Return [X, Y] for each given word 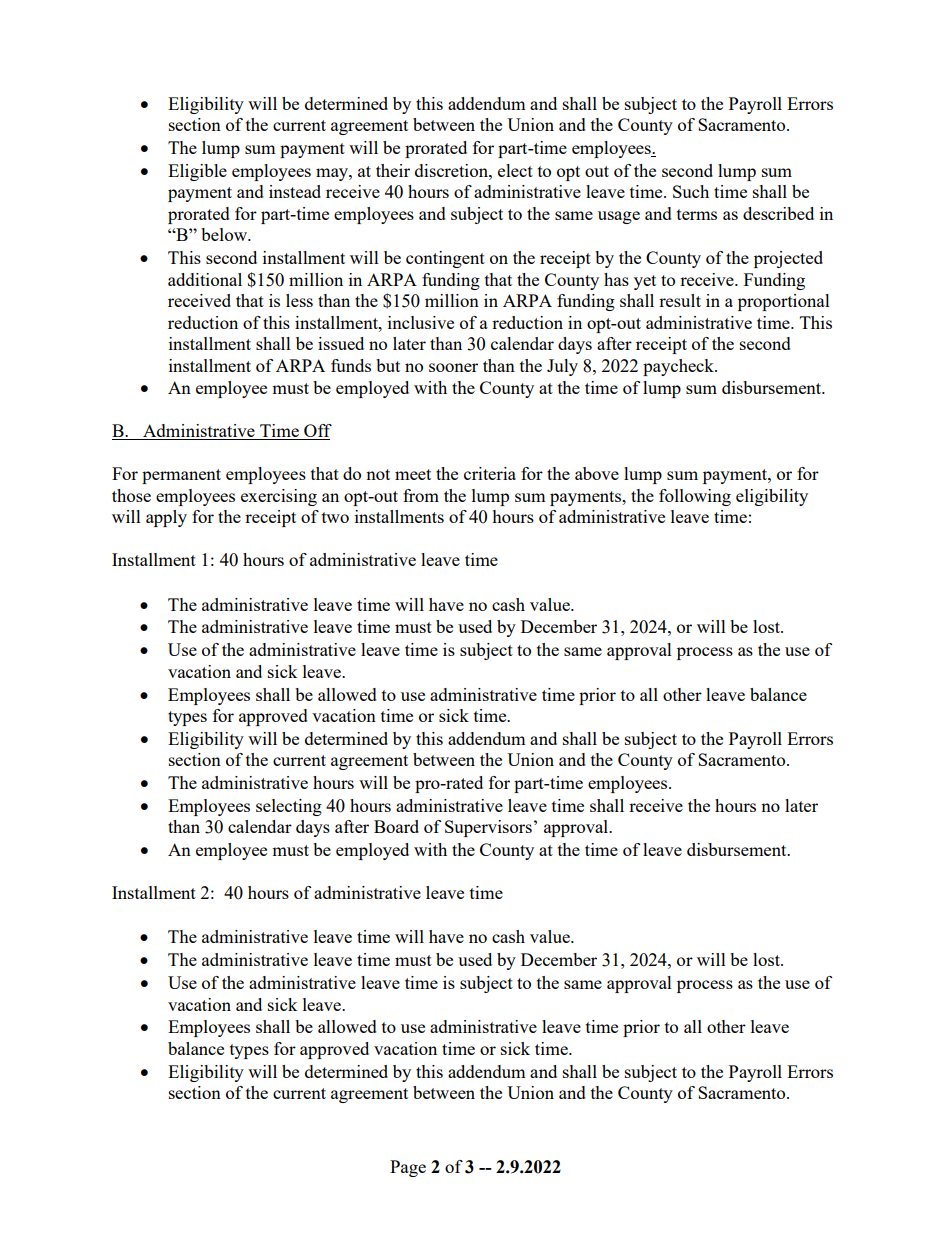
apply [166, 518]
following [695, 497]
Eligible [197, 172]
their [393, 170]
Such [691, 191]
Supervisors [488, 828]
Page [408, 1168]
